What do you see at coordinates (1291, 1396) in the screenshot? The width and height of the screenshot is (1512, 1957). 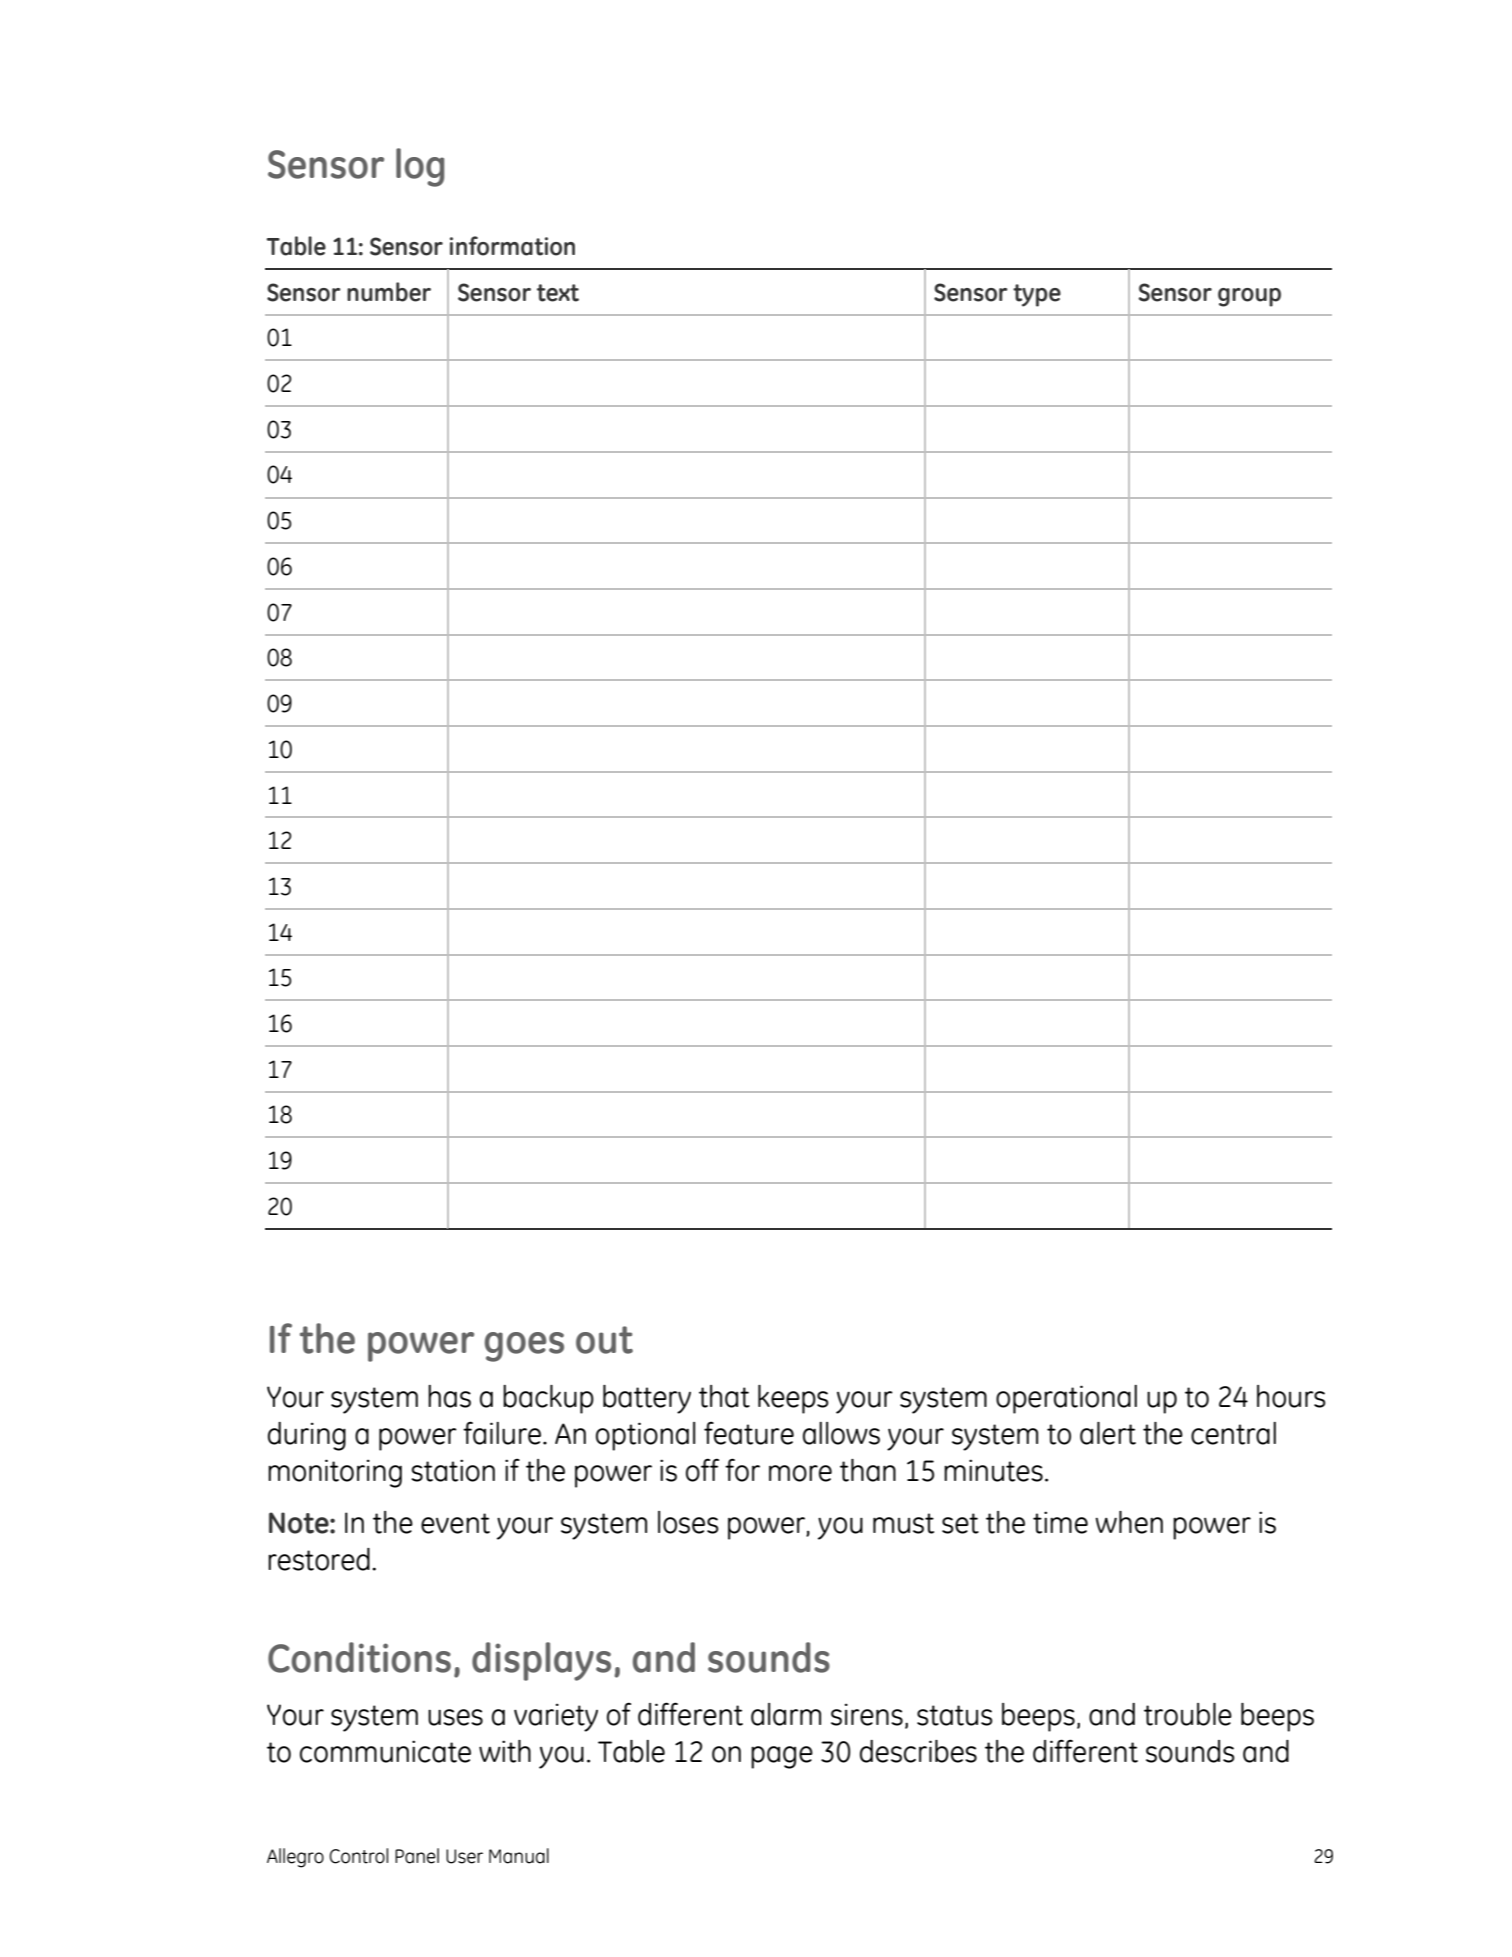 I see `hours` at bounding box center [1291, 1396].
